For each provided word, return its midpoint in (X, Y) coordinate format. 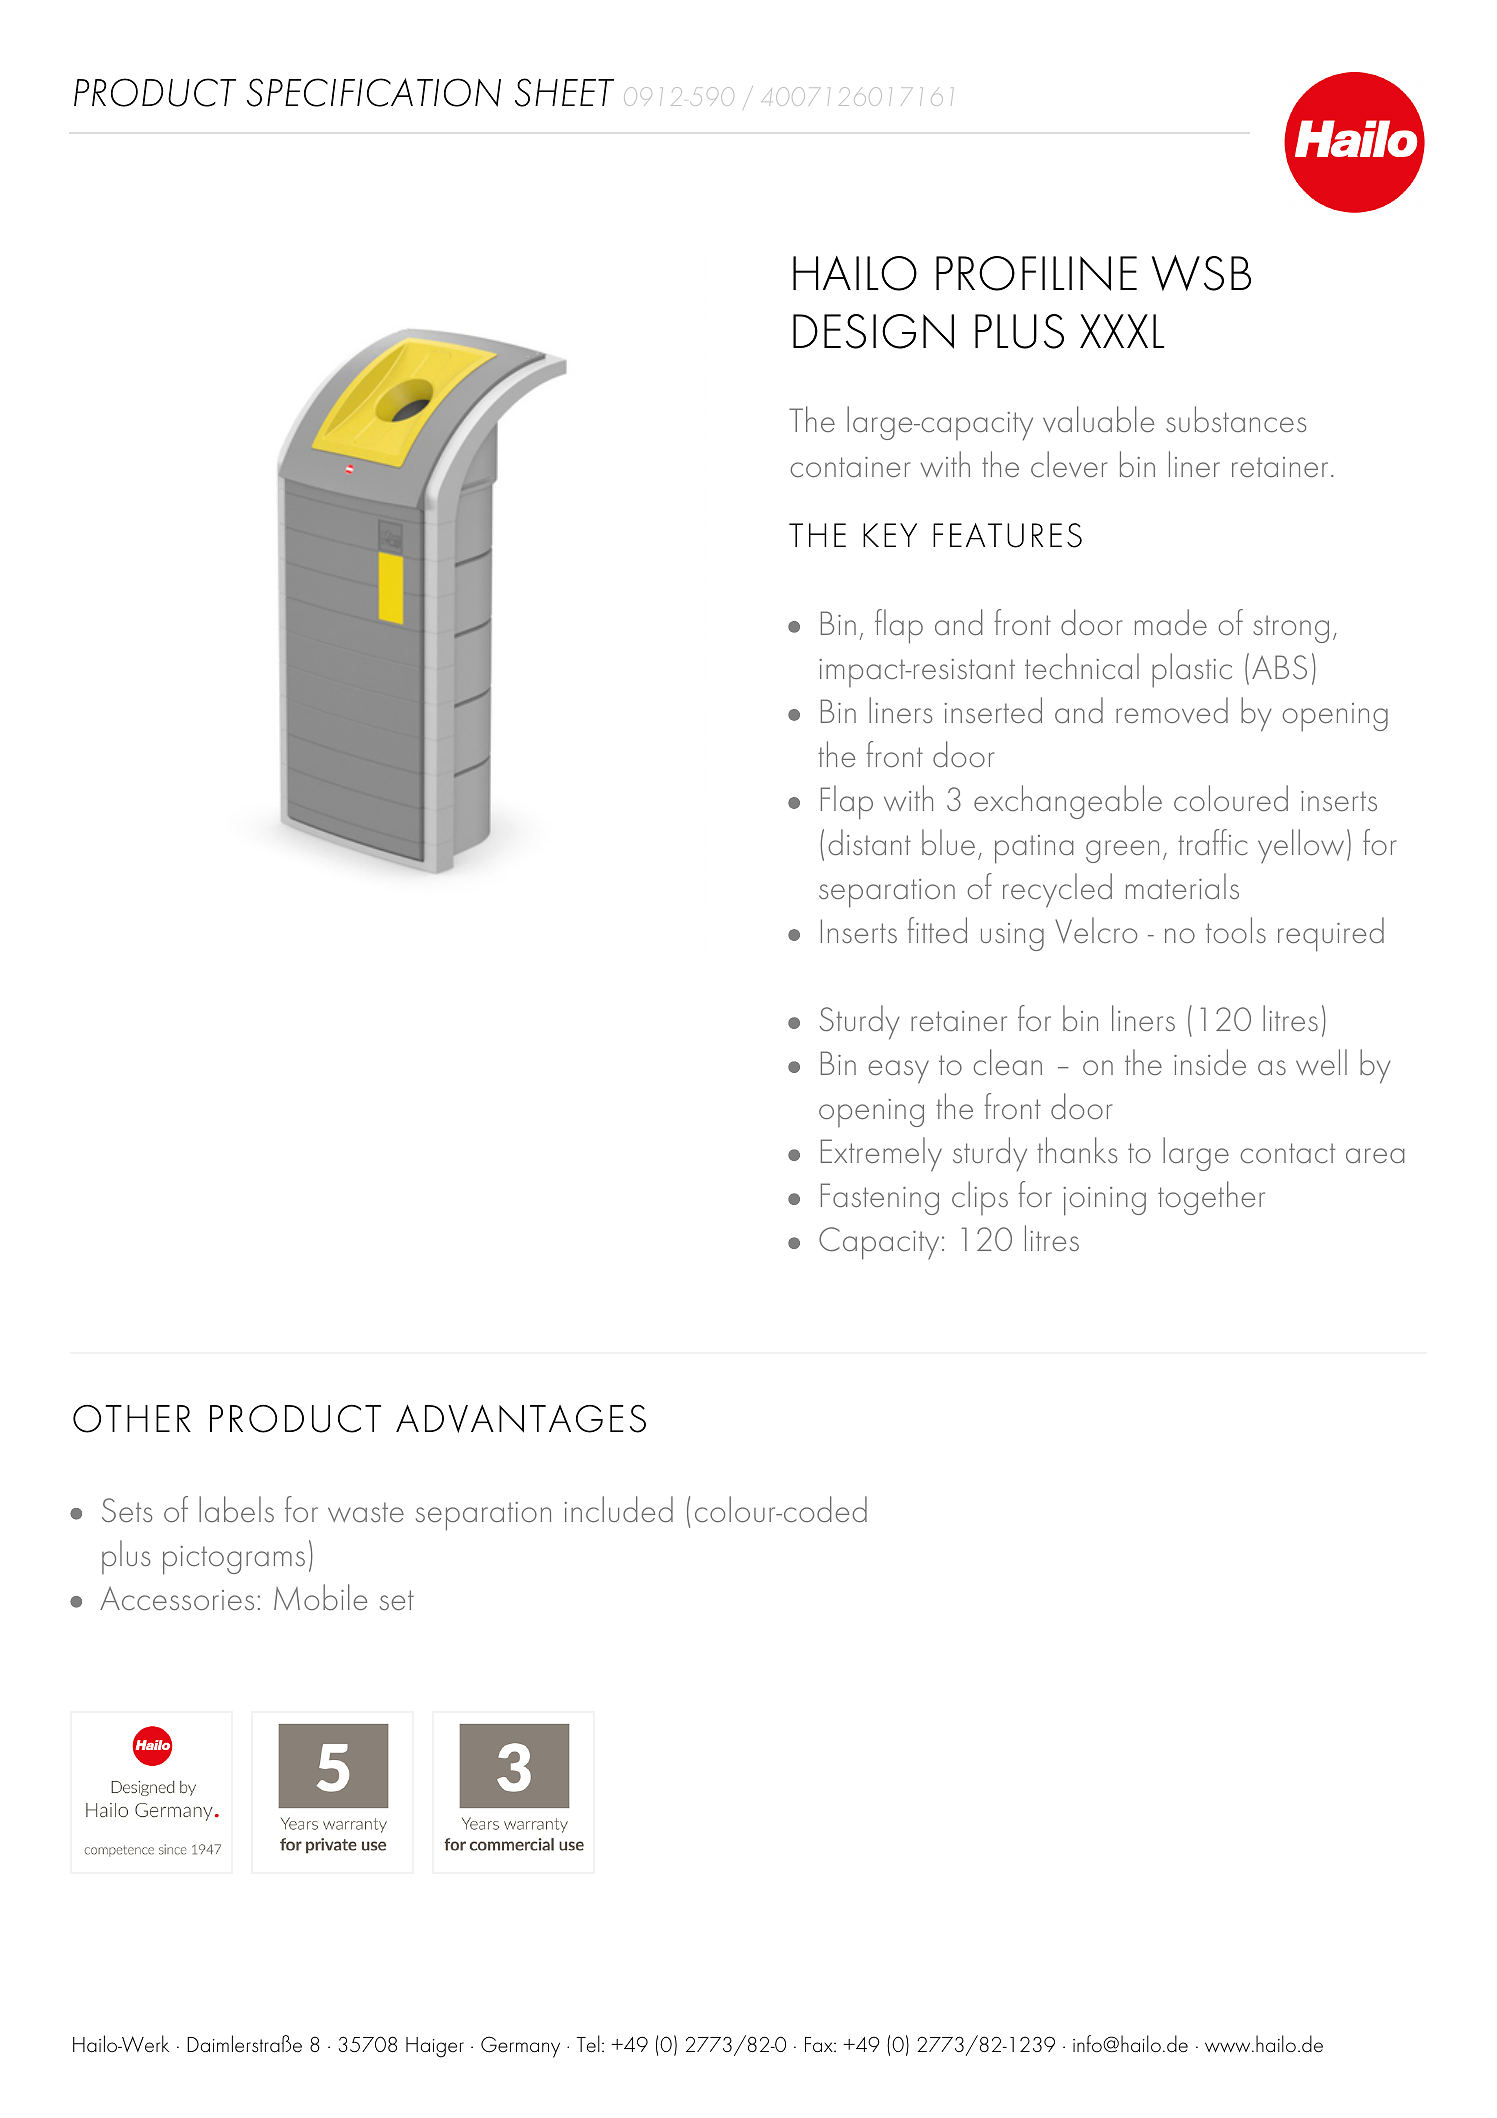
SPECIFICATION (374, 92)
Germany (520, 2047)
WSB (1201, 273)
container (850, 467)
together (1211, 1198)
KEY (890, 535)
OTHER (132, 1419)
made (1171, 622)
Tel (588, 2044)
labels (236, 1509)
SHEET (564, 92)
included (618, 1509)
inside (1210, 1062)
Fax (820, 2045)
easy (899, 1072)
